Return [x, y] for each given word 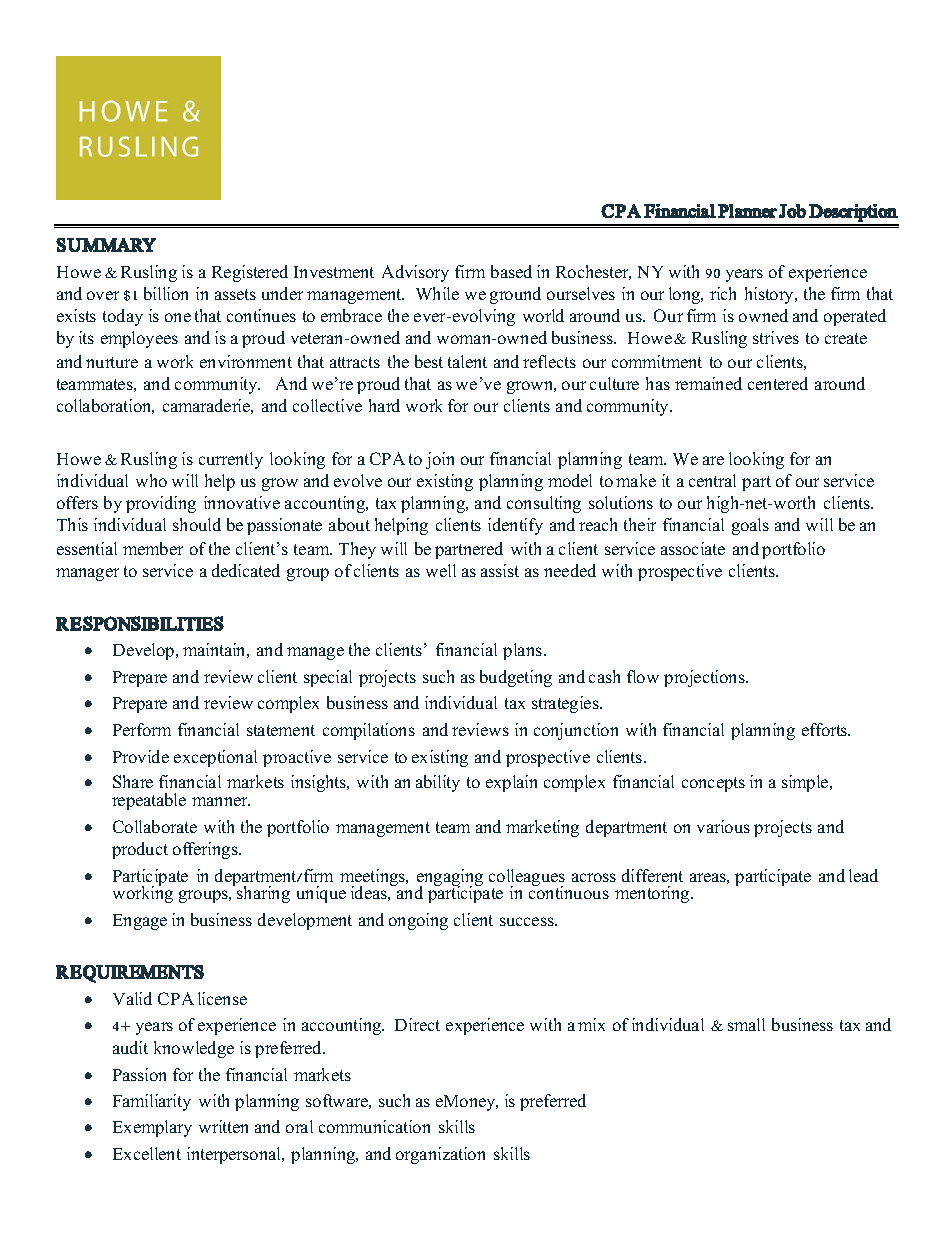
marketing [542, 828]
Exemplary [152, 1128]
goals [750, 526]
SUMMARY [106, 245]
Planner [747, 211]
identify [515, 526]
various [723, 826]
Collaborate [155, 826]
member [153, 548]
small [746, 1024]
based [511, 271]
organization [440, 1155]
